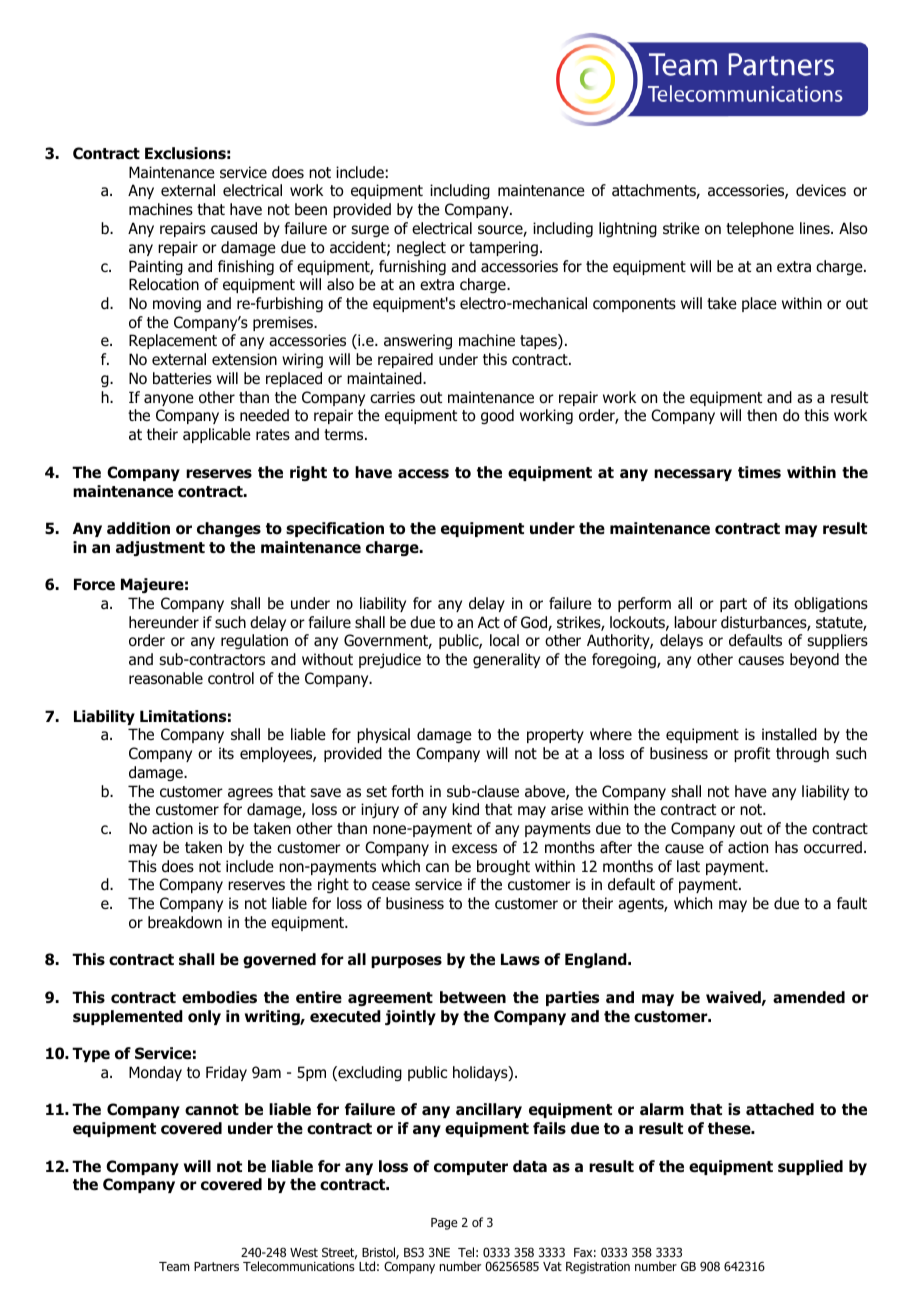 This screenshot has height=1308, width=924. Describe the element at coordinates (444, 1224) in the screenshot. I see `Page` at that location.
